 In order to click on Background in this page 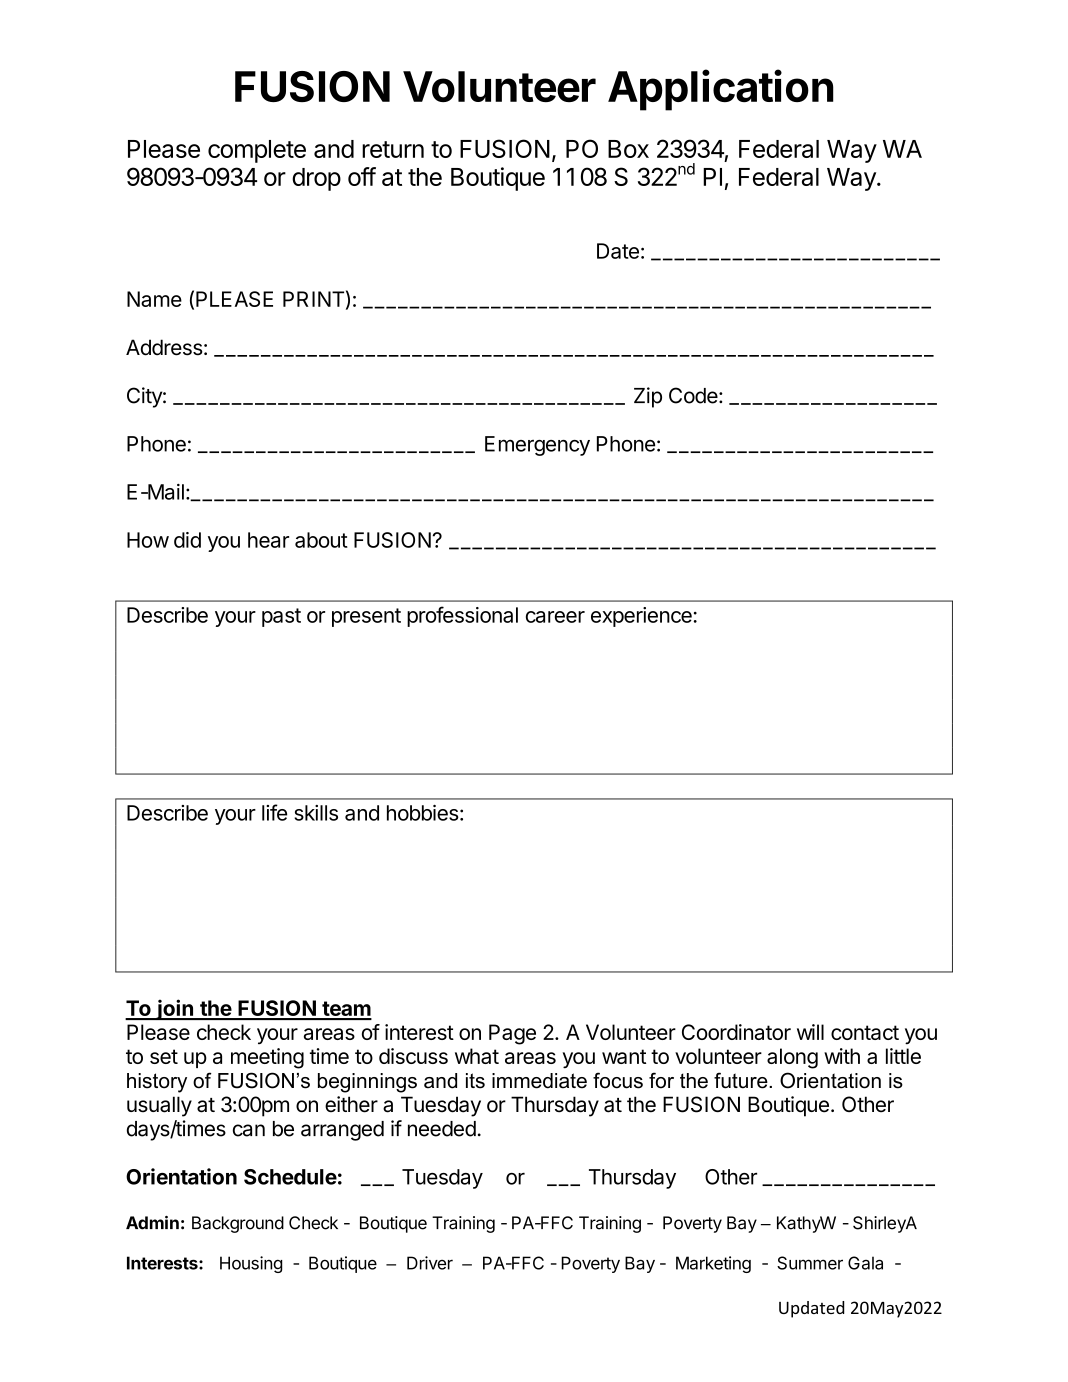, I will do `click(238, 1224)`.
